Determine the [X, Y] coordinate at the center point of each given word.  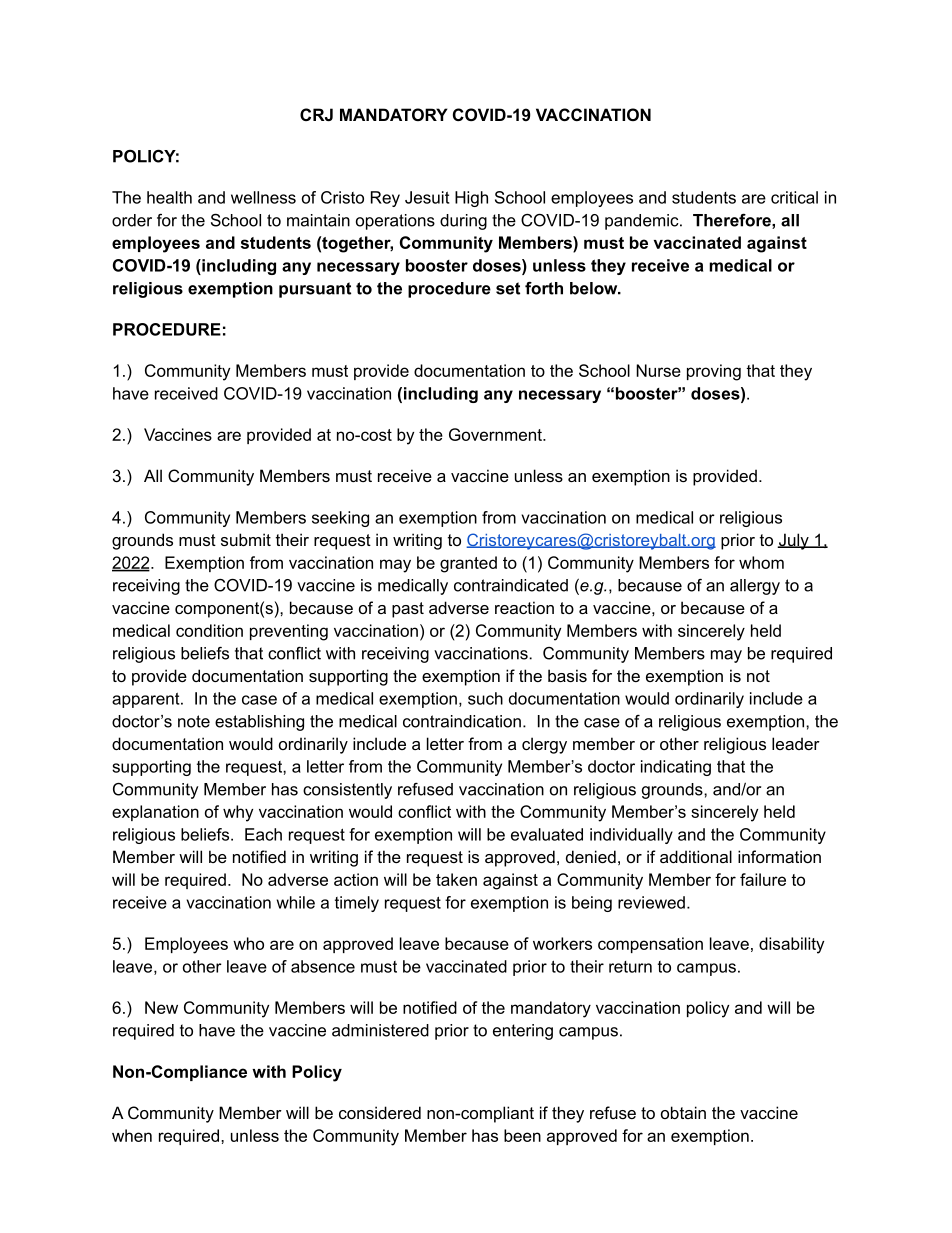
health [169, 197]
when [132, 1135]
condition [209, 630]
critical [794, 197]
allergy [755, 587]
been [522, 1135]
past [408, 610]
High [471, 199]
